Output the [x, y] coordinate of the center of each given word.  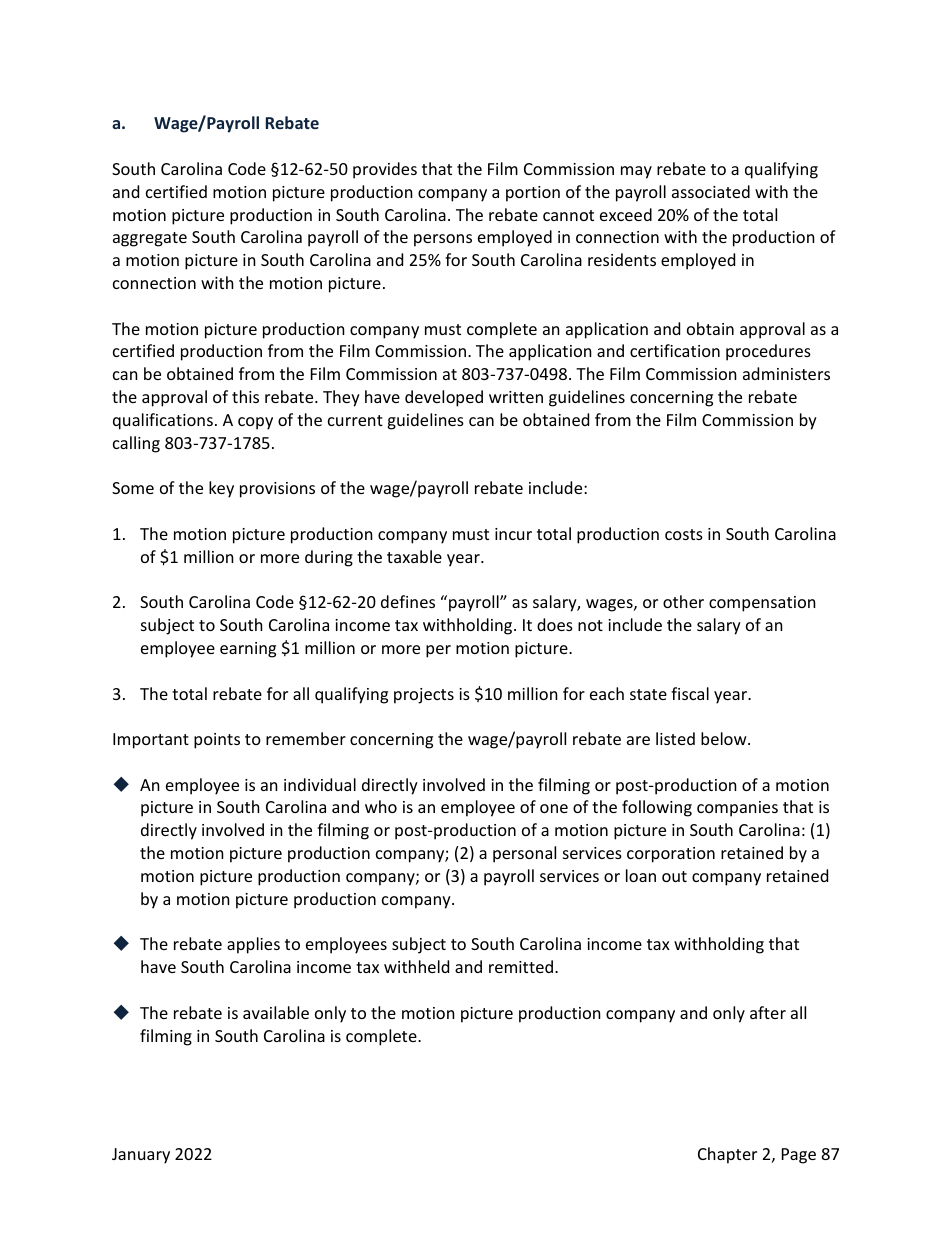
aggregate [150, 239]
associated [711, 191]
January [141, 1156]
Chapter [727, 1155]
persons [443, 240]
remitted [521, 966]
